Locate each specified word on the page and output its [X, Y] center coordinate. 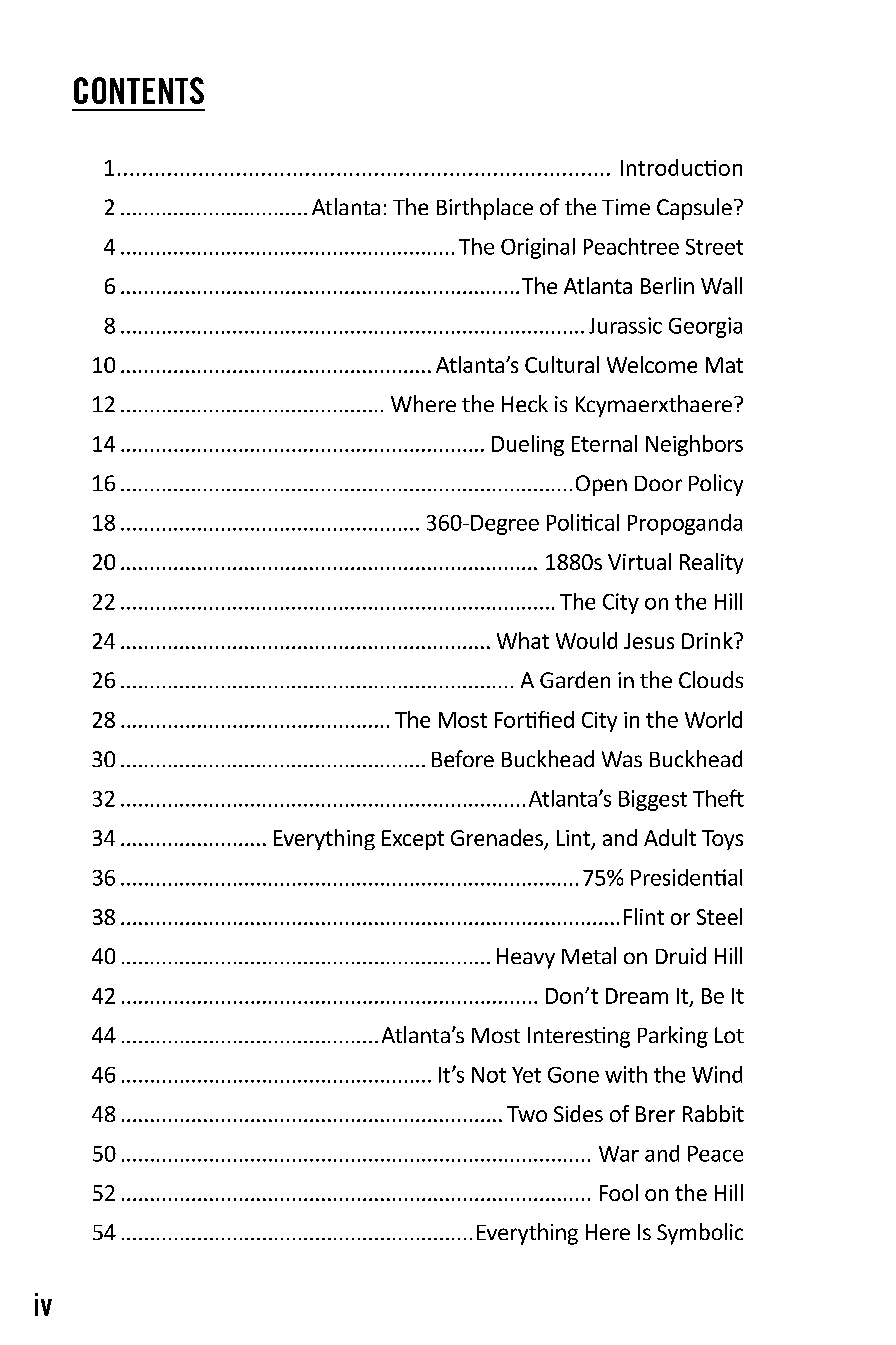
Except [413, 840]
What [523, 640]
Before [463, 758]
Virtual [639, 561]
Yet [526, 1075]
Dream [637, 996]
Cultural [562, 364]
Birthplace [485, 209]
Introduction [681, 167]
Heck [525, 403]
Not [489, 1075]
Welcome [652, 364]
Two [527, 1114]
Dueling [528, 445]
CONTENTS [139, 90]
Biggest [653, 800]
